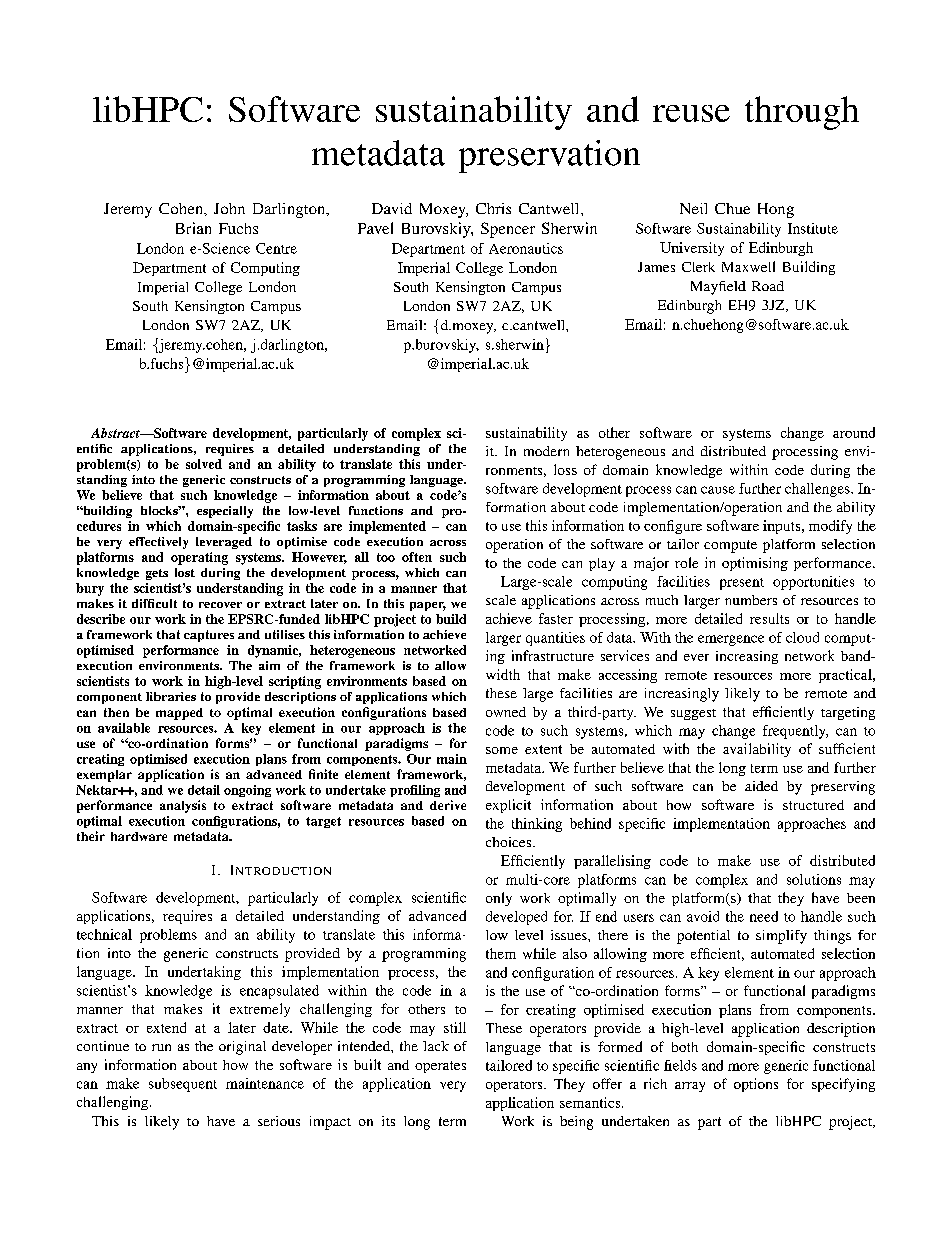 The height and width of the screenshot is (1233, 952). Describe the element at coordinates (229, 208) in the screenshot. I see `John` at that location.
